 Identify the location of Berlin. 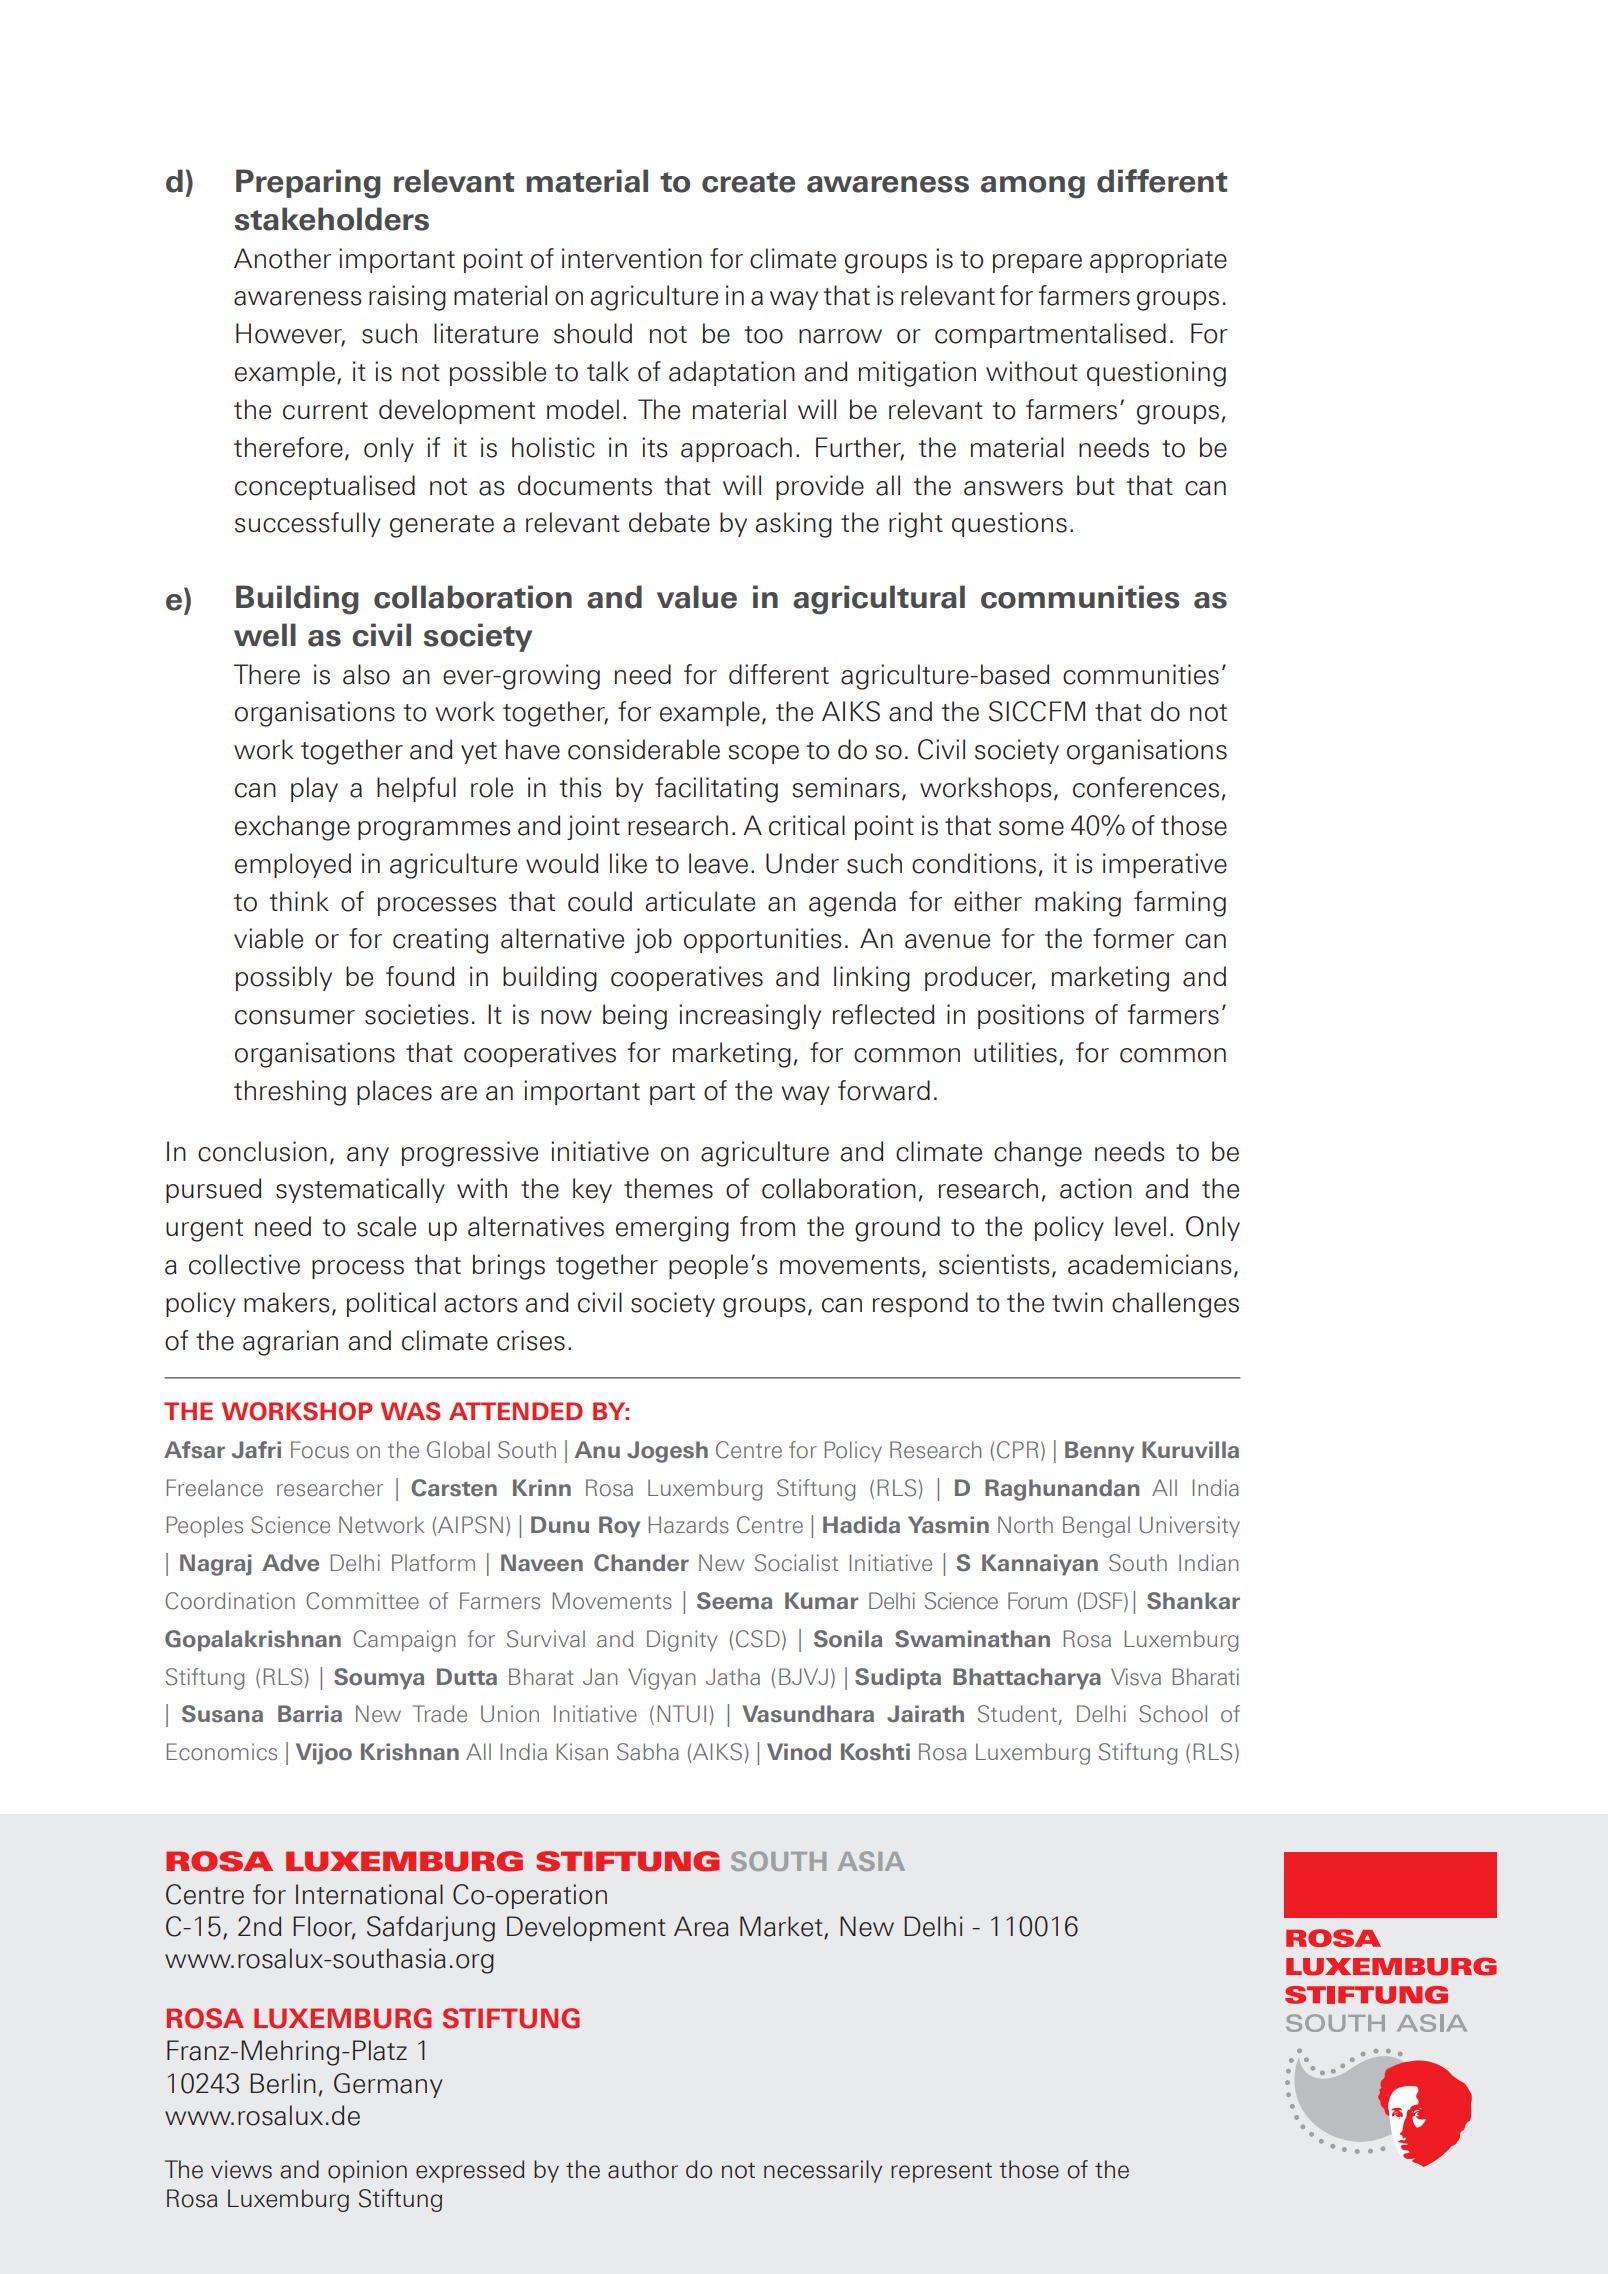
(283, 2083).
